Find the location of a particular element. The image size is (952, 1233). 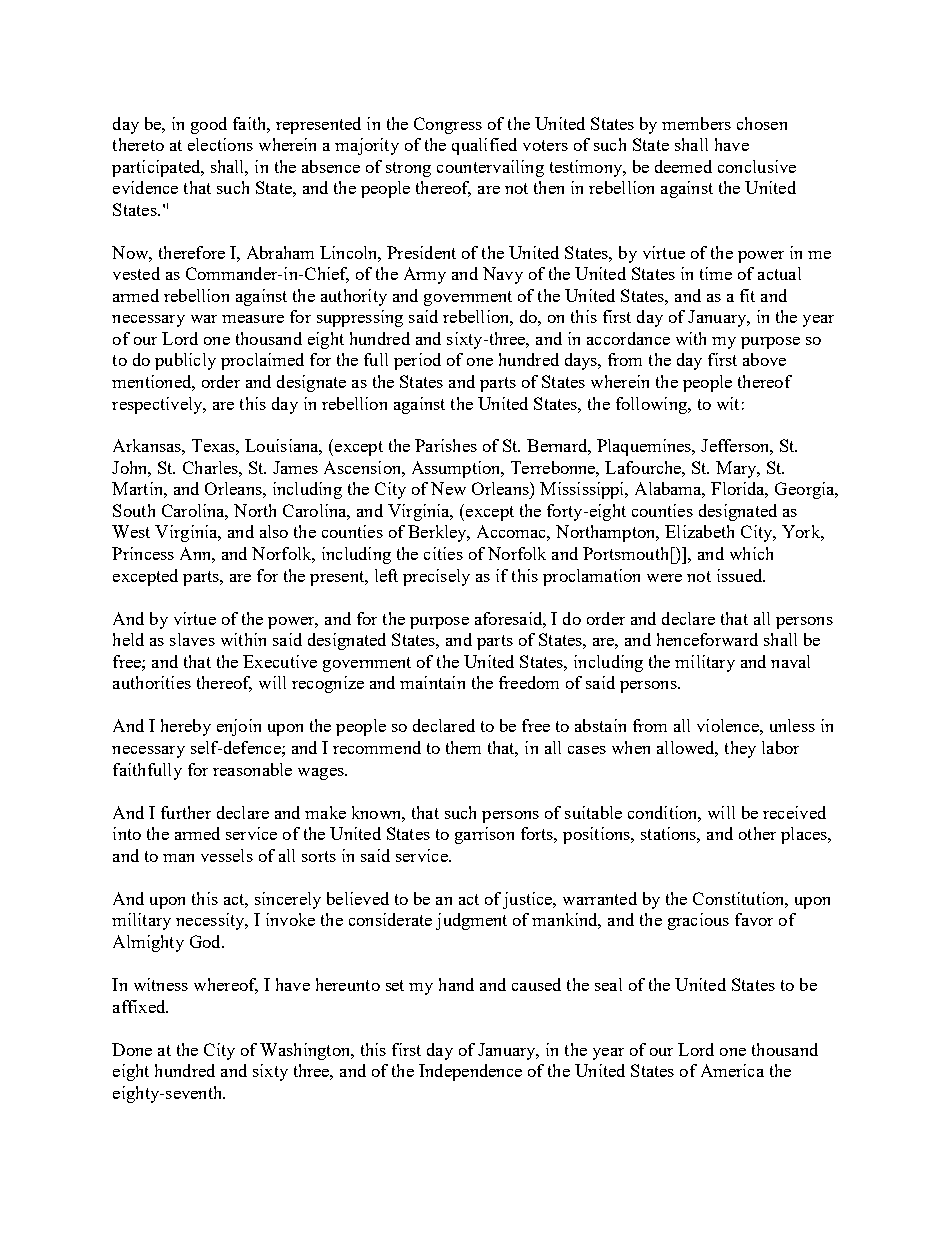

precisely is located at coordinates (436, 577).
